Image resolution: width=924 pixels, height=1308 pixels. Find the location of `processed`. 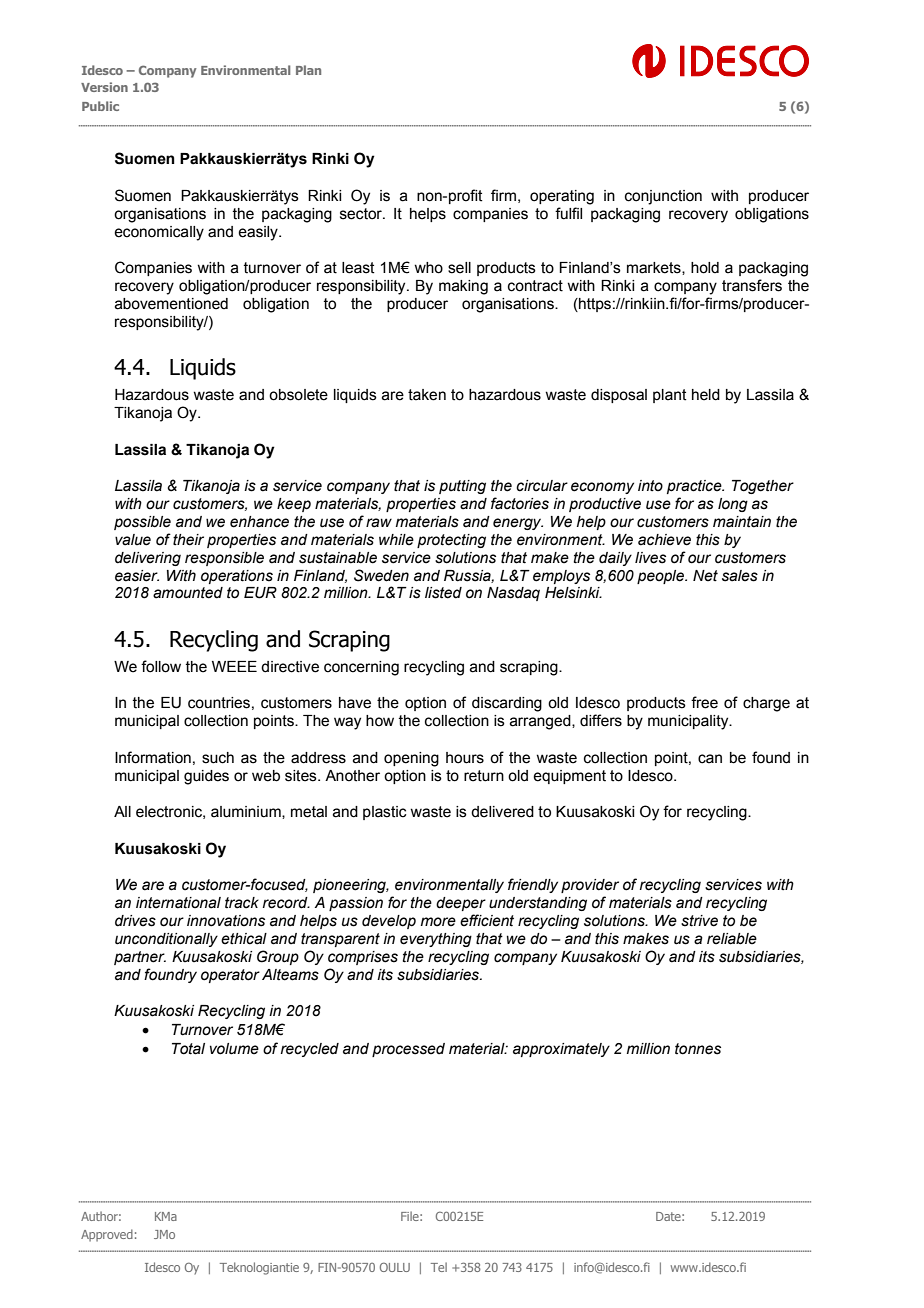

processed is located at coordinates (408, 1050).
